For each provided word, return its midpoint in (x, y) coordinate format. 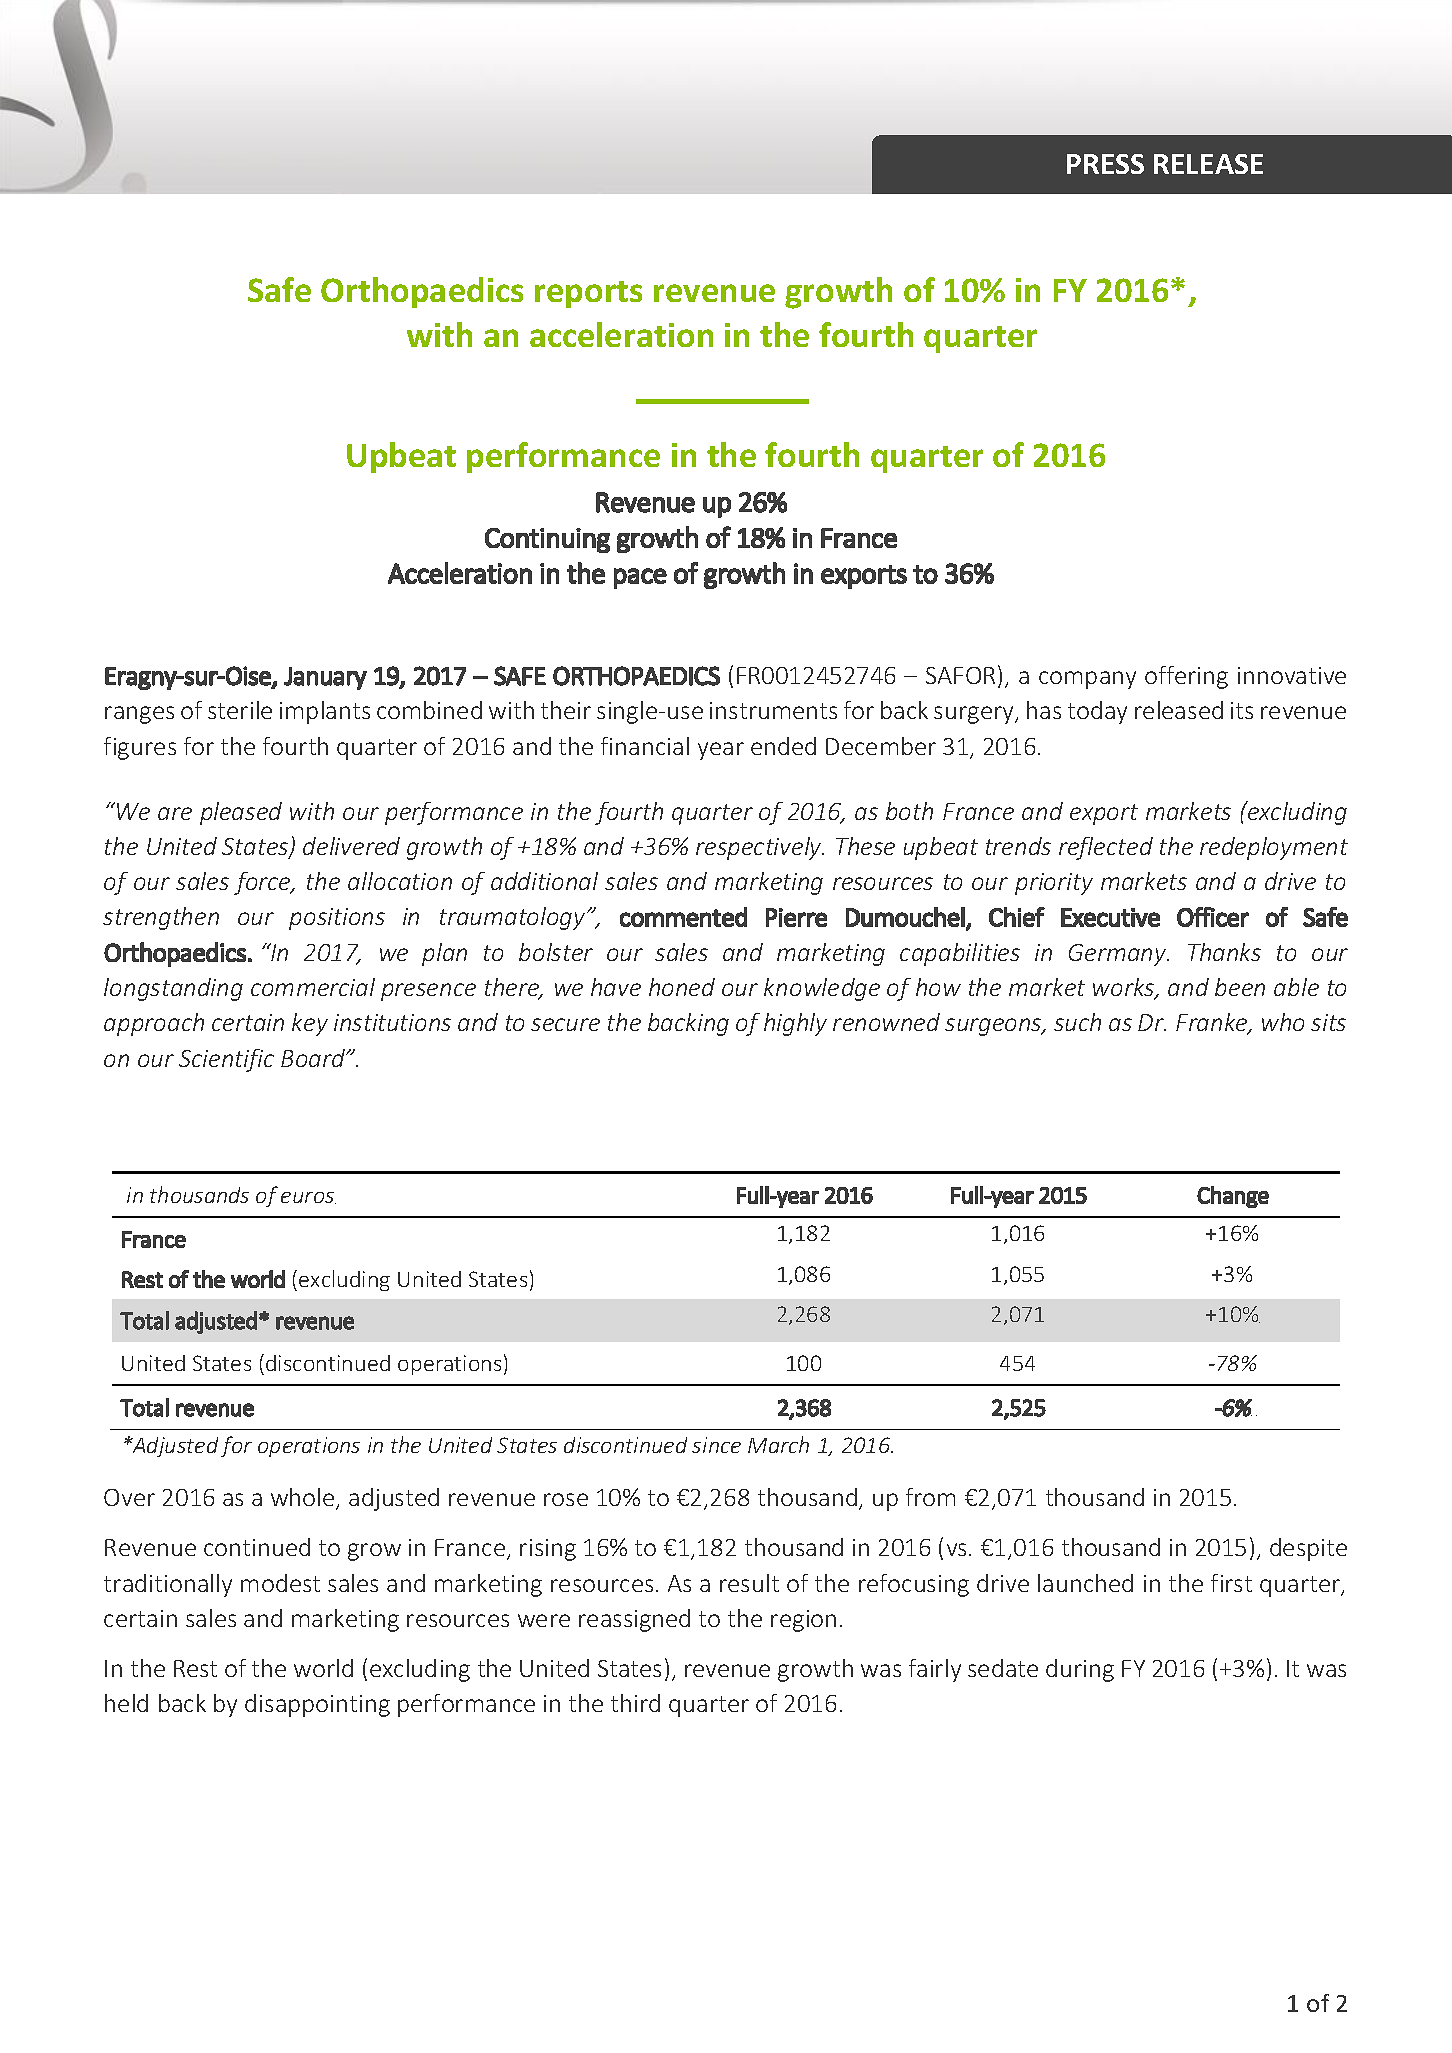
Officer (1213, 917)
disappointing (317, 1705)
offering (1186, 677)
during (1080, 1670)
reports (588, 294)
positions (337, 919)
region (803, 1621)
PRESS (1105, 164)
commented (683, 917)
